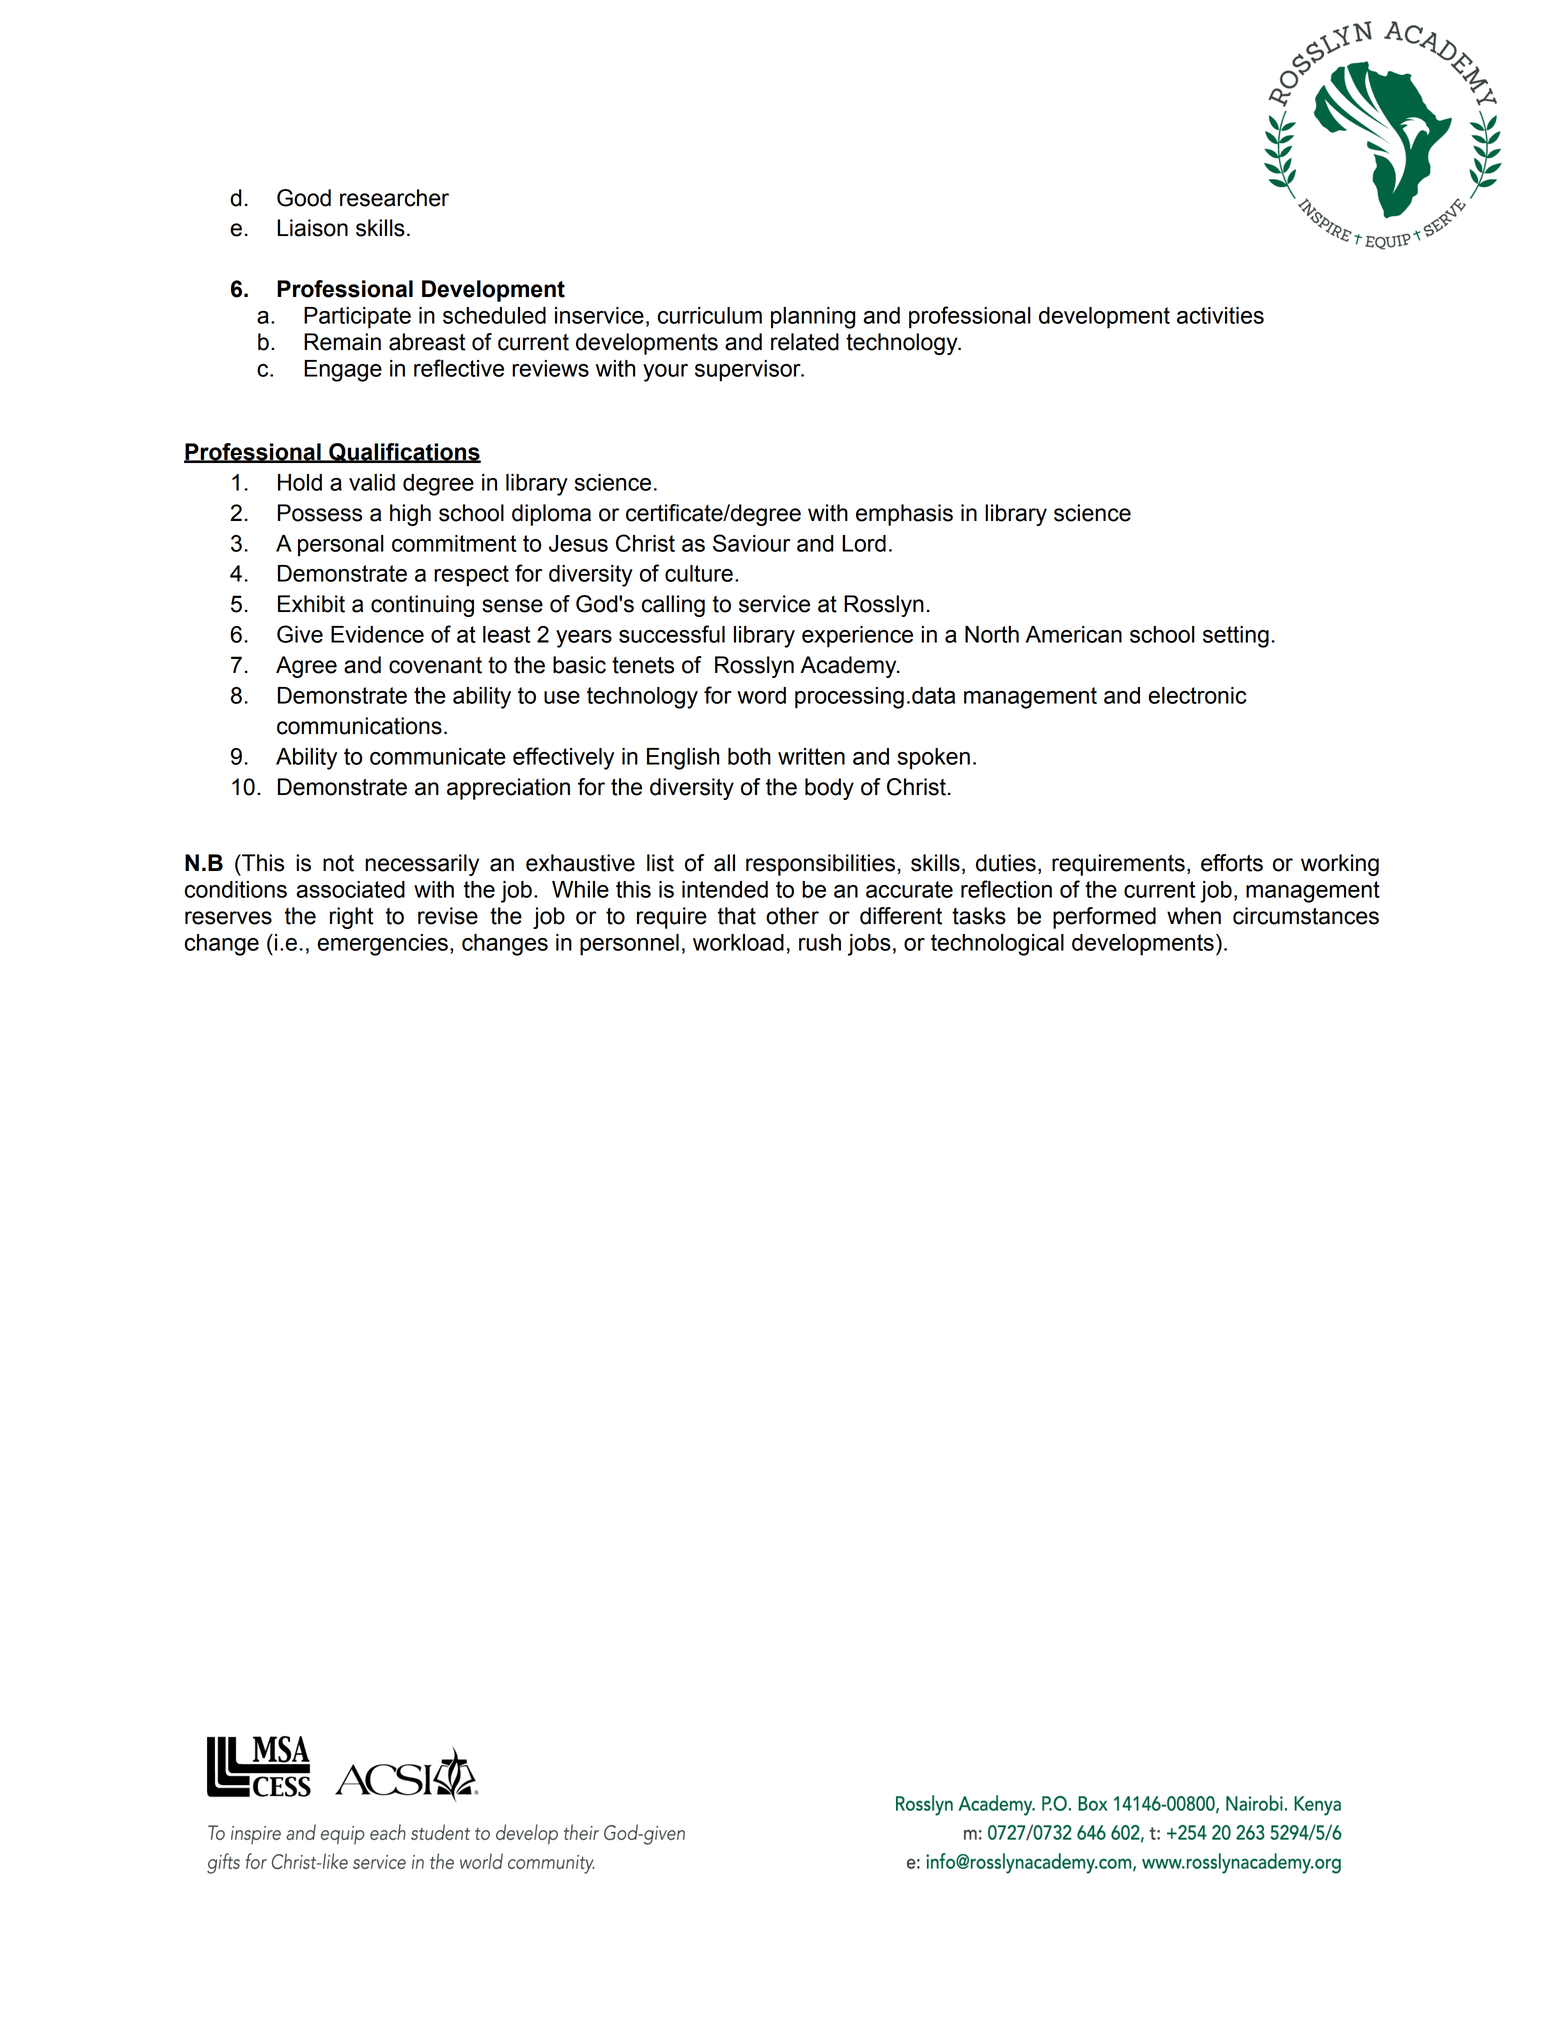 This page has height=2026, width=1565. What do you see at coordinates (1220, 315) in the page?
I see `activities` at bounding box center [1220, 315].
